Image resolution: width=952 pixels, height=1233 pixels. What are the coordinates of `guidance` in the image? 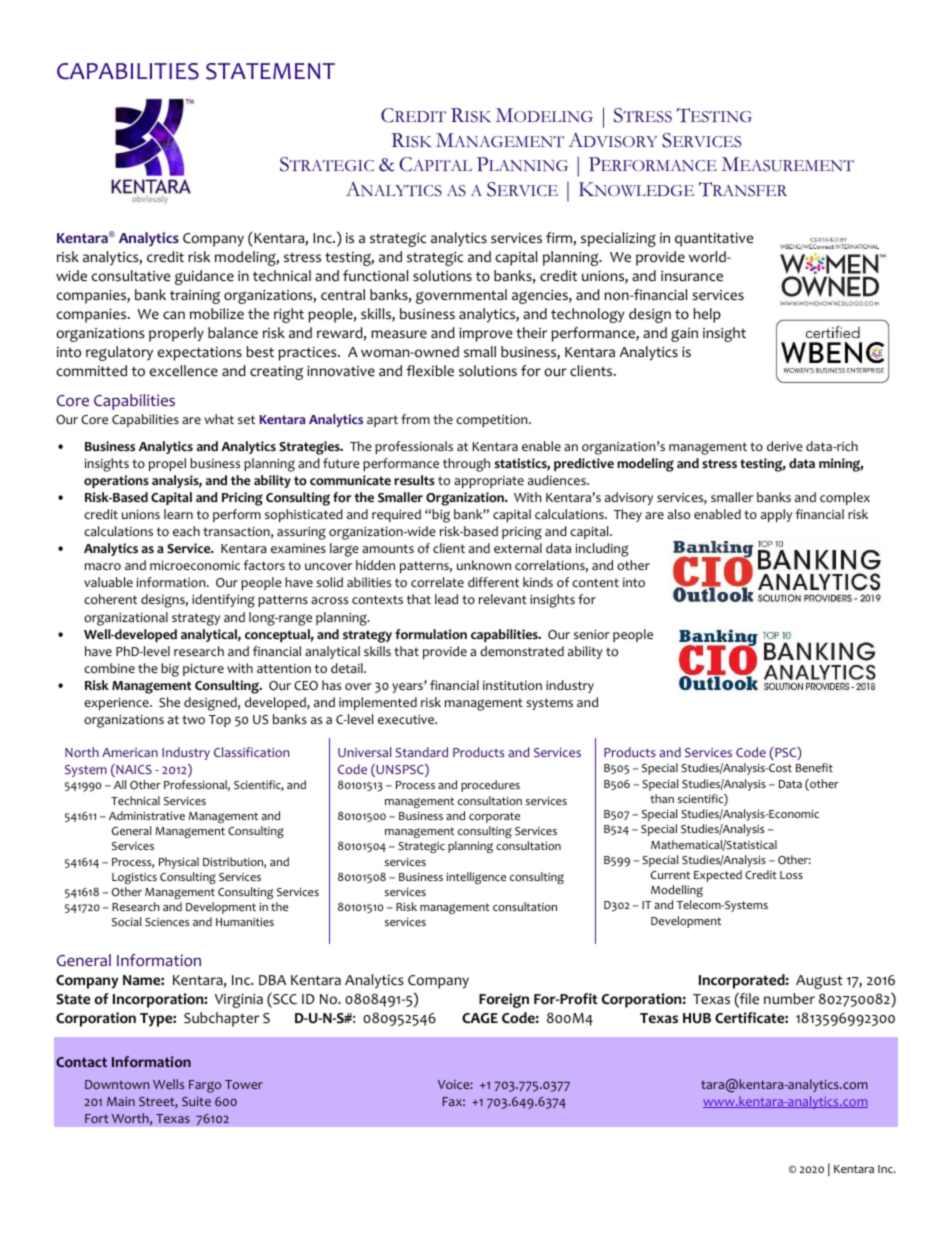 It's located at (204, 277).
